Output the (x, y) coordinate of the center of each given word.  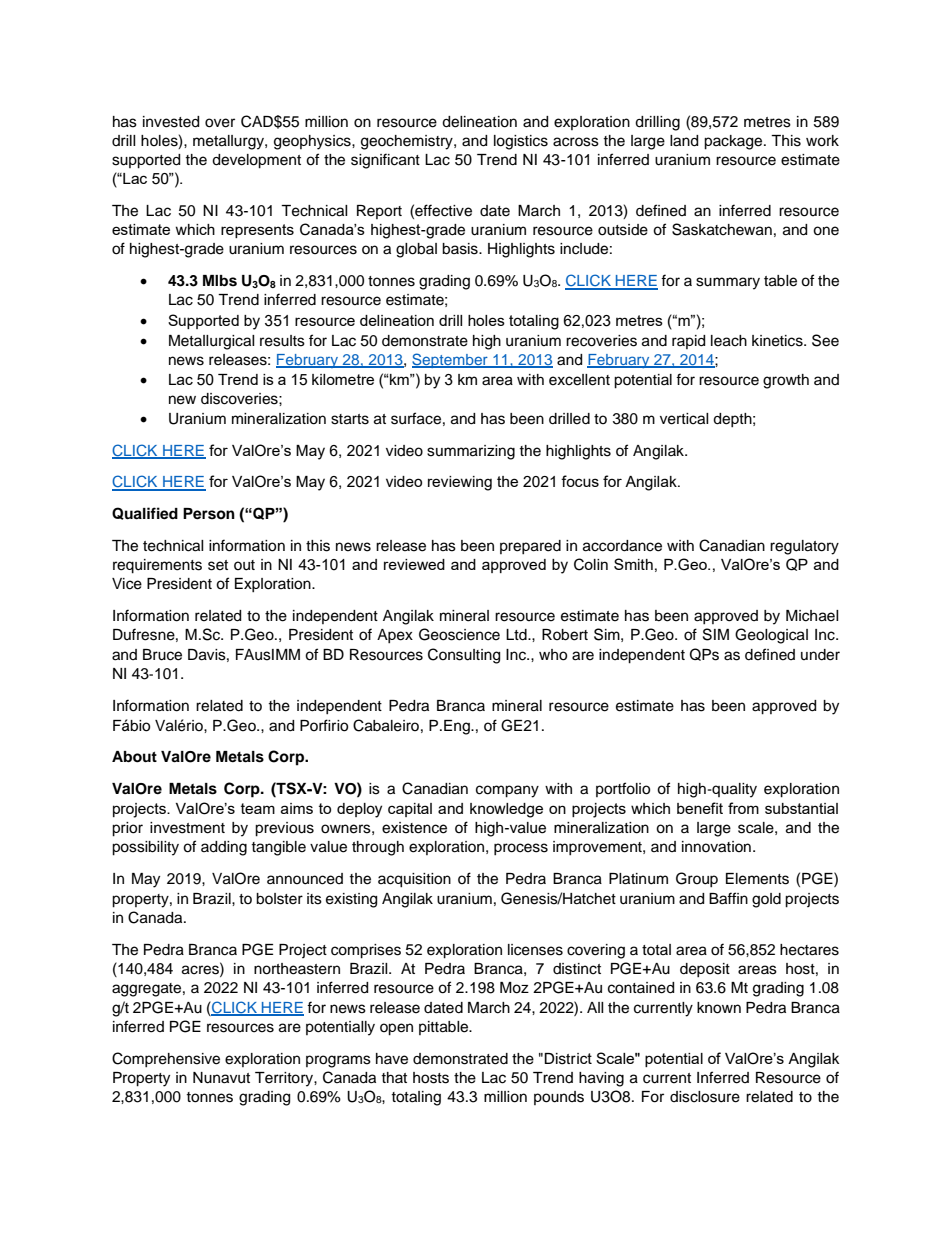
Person (209, 514)
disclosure (705, 1097)
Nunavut (221, 1078)
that (394, 1077)
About (134, 757)
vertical (684, 419)
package (734, 142)
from (743, 808)
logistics (521, 142)
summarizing (471, 452)
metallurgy (229, 142)
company (507, 791)
